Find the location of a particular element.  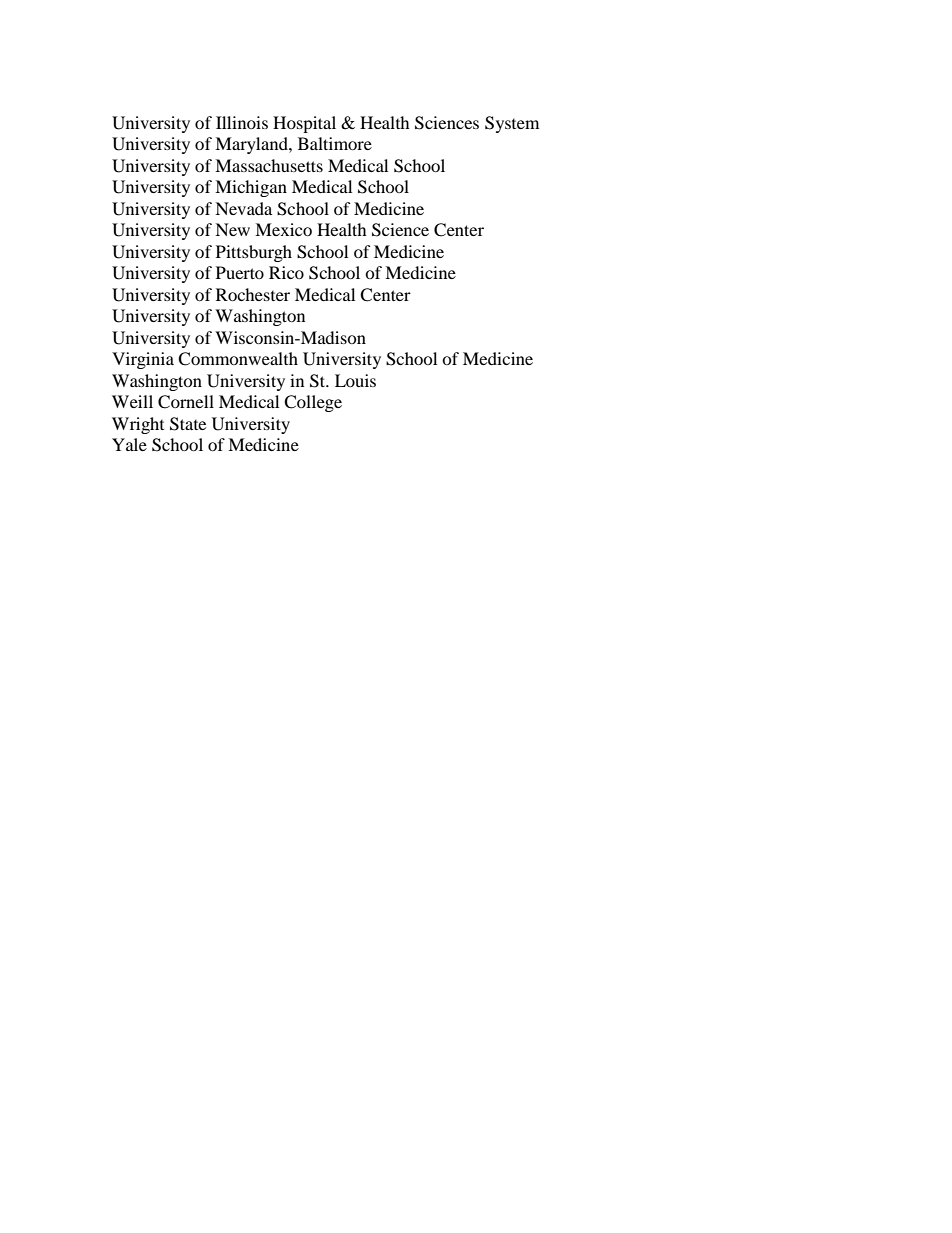

State is located at coordinates (188, 424).
